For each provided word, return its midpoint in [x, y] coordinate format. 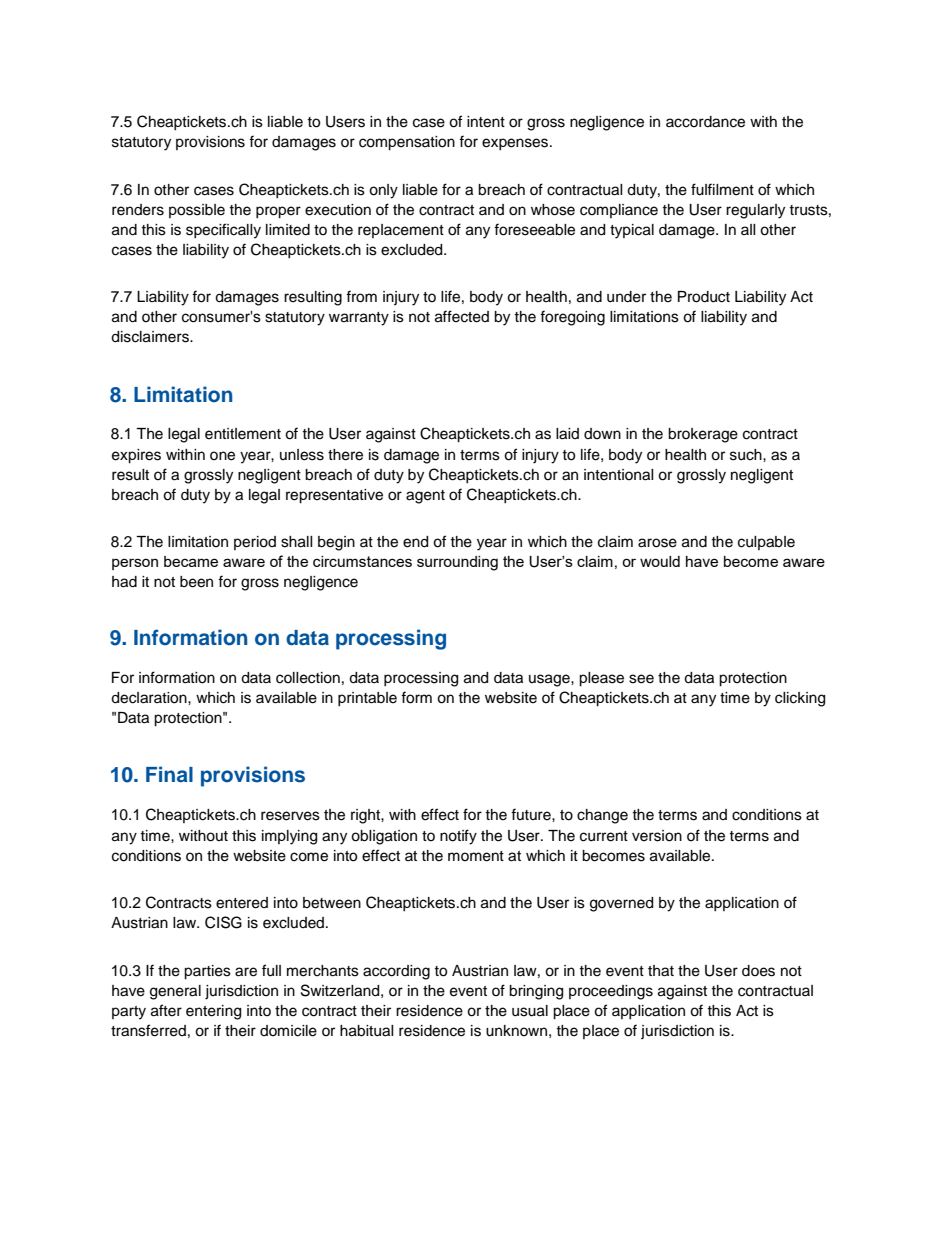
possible [197, 211]
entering [213, 1012]
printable [367, 699]
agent [425, 497]
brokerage [703, 435]
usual [530, 1011]
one [222, 456]
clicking [800, 699]
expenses [516, 144]
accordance [705, 122]
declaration [150, 698]
